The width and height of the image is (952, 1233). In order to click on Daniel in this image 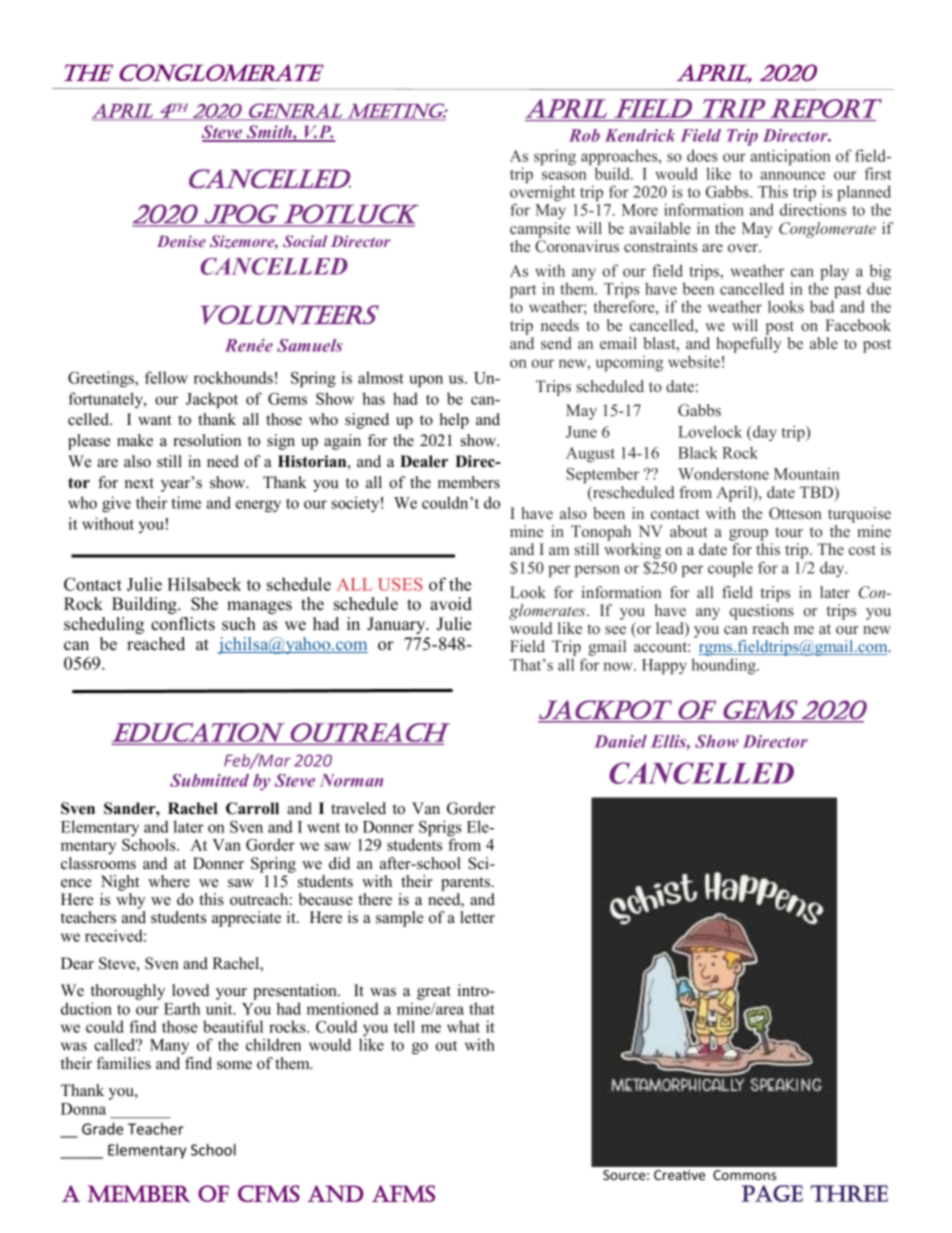, I will do `click(620, 741)`.
